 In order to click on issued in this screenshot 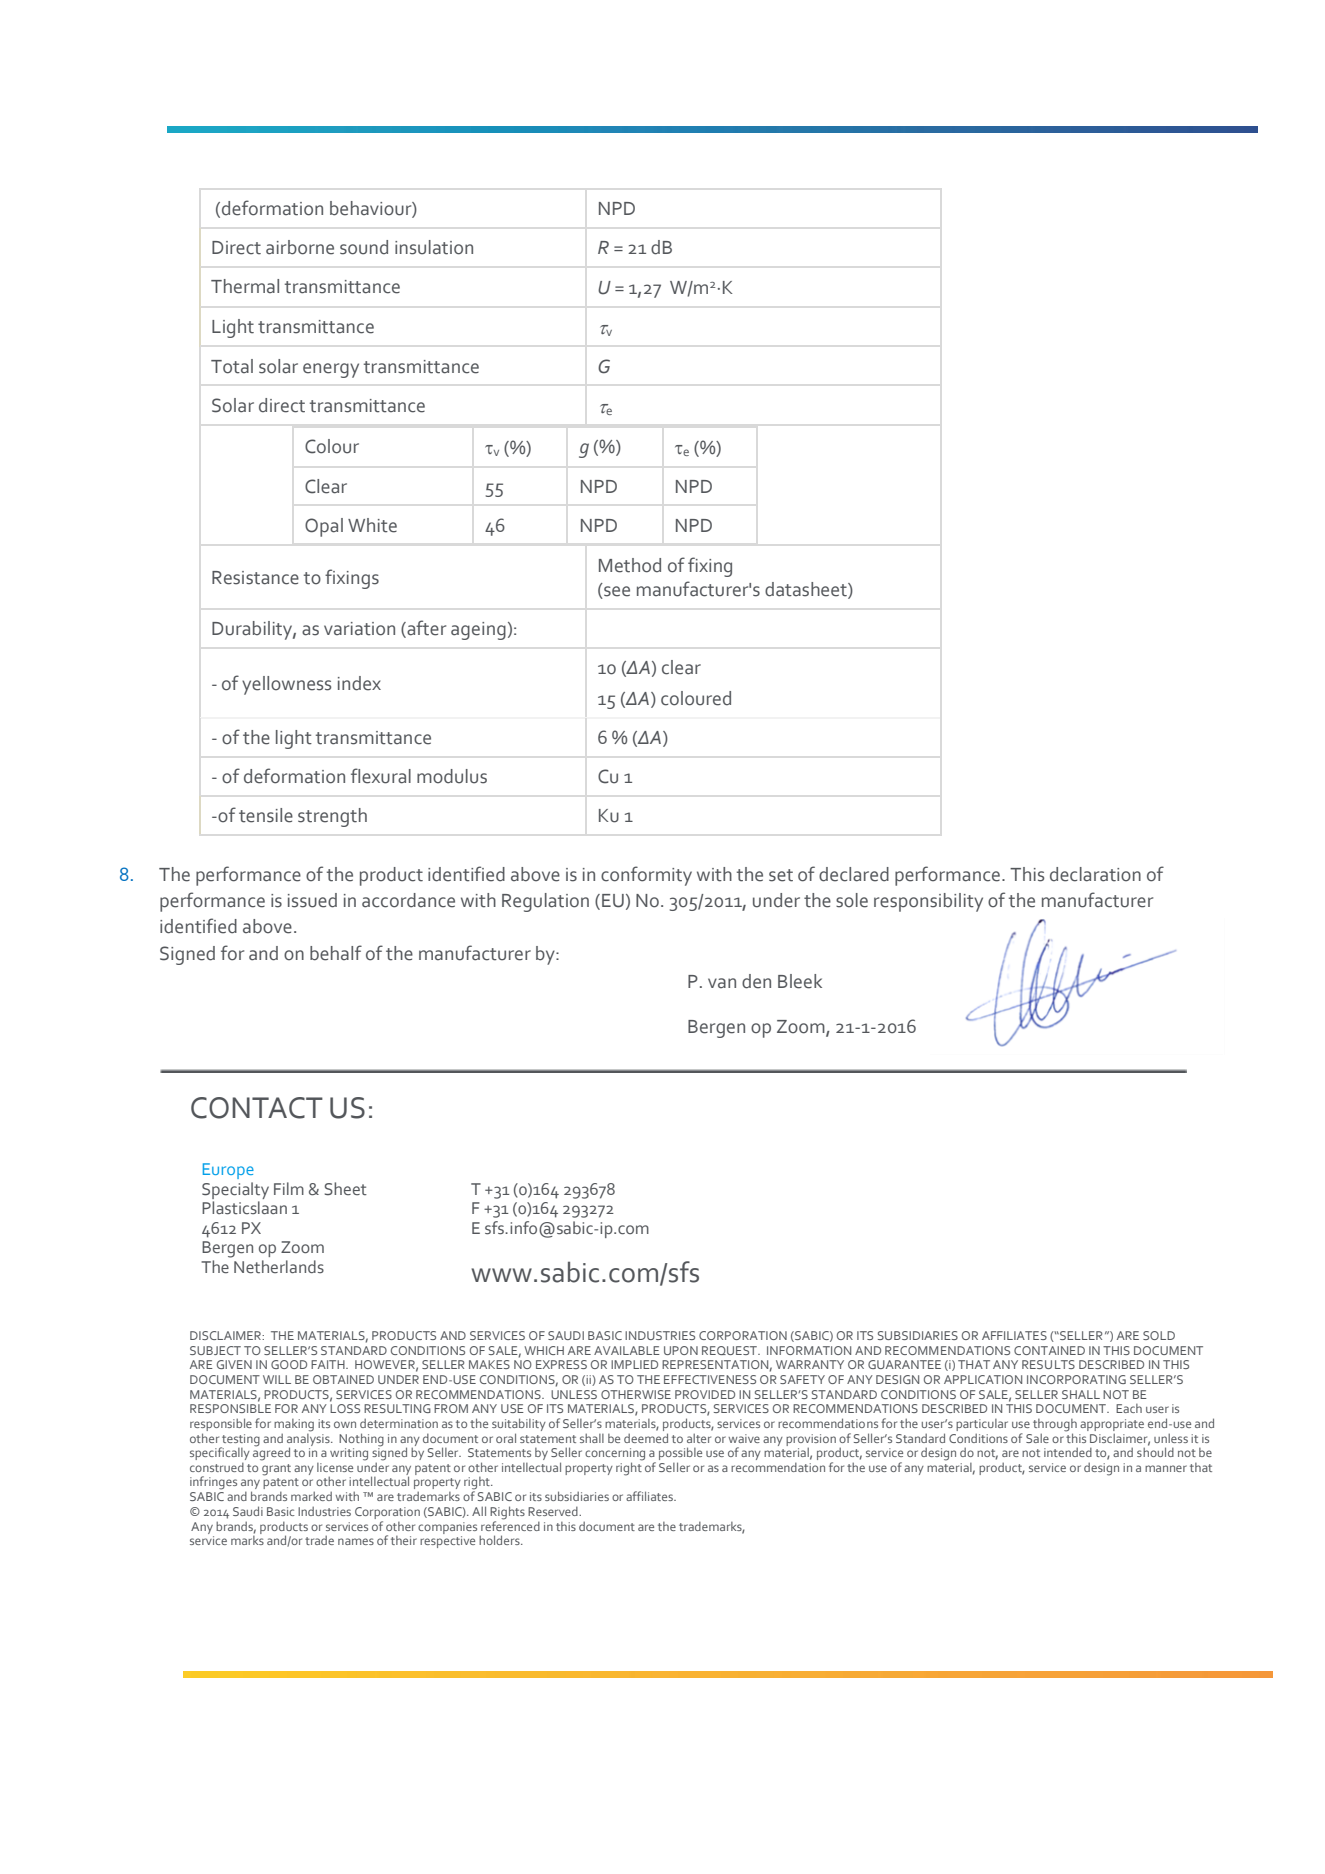, I will do `click(312, 900)`.
